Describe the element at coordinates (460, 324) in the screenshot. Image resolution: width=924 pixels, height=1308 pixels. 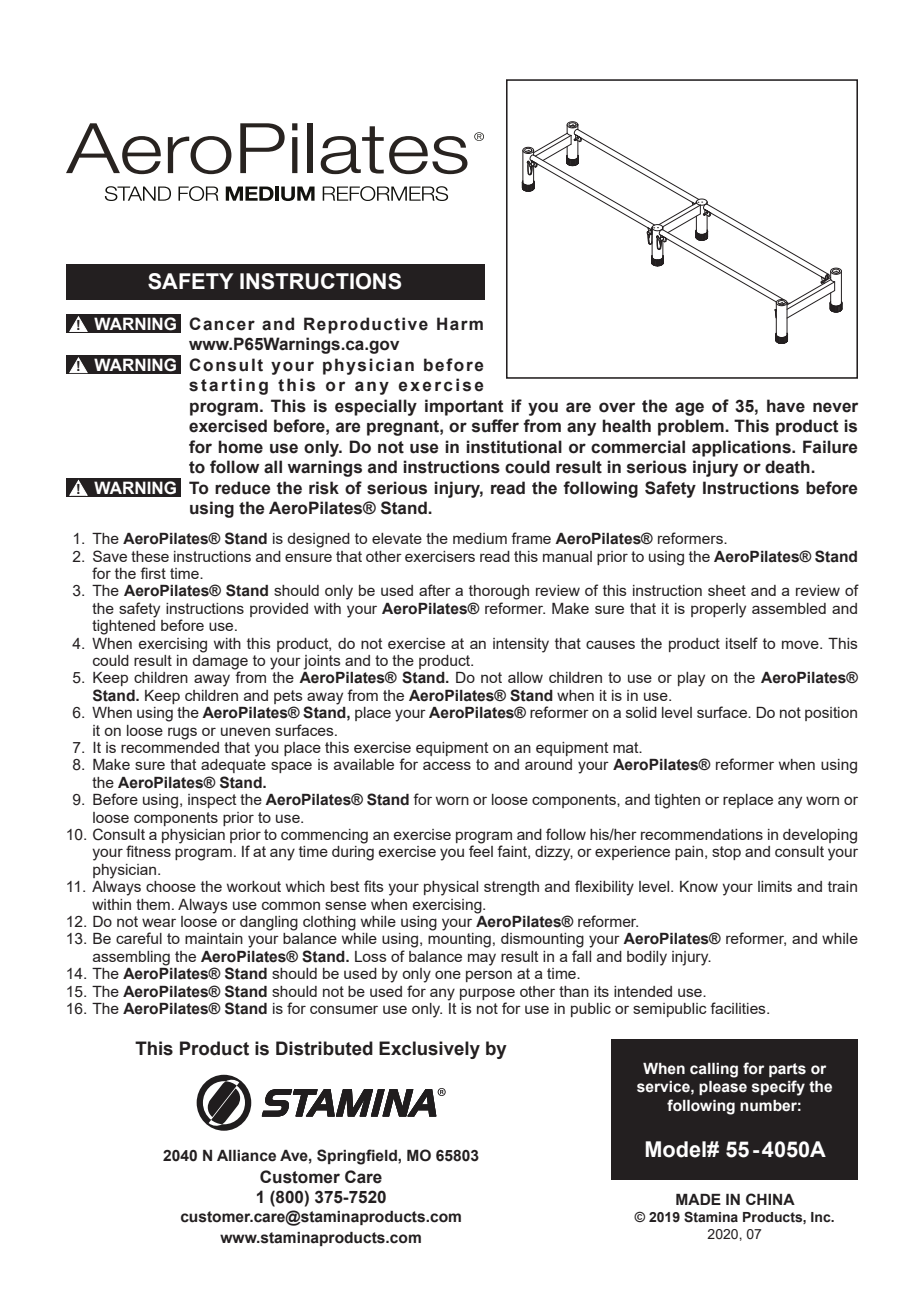
I see `Harm` at that location.
